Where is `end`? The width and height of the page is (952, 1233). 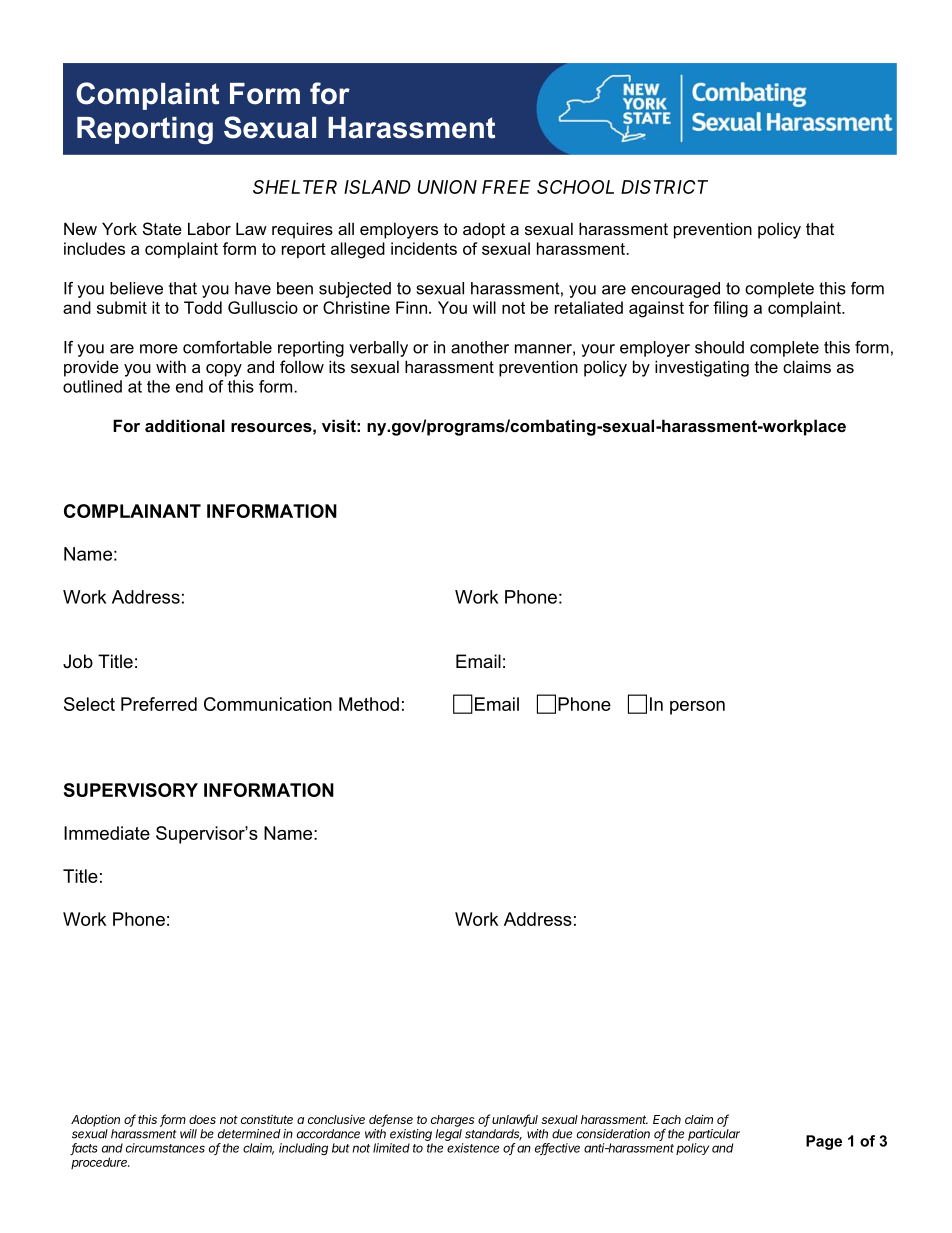 end is located at coordinates (189, 386).
